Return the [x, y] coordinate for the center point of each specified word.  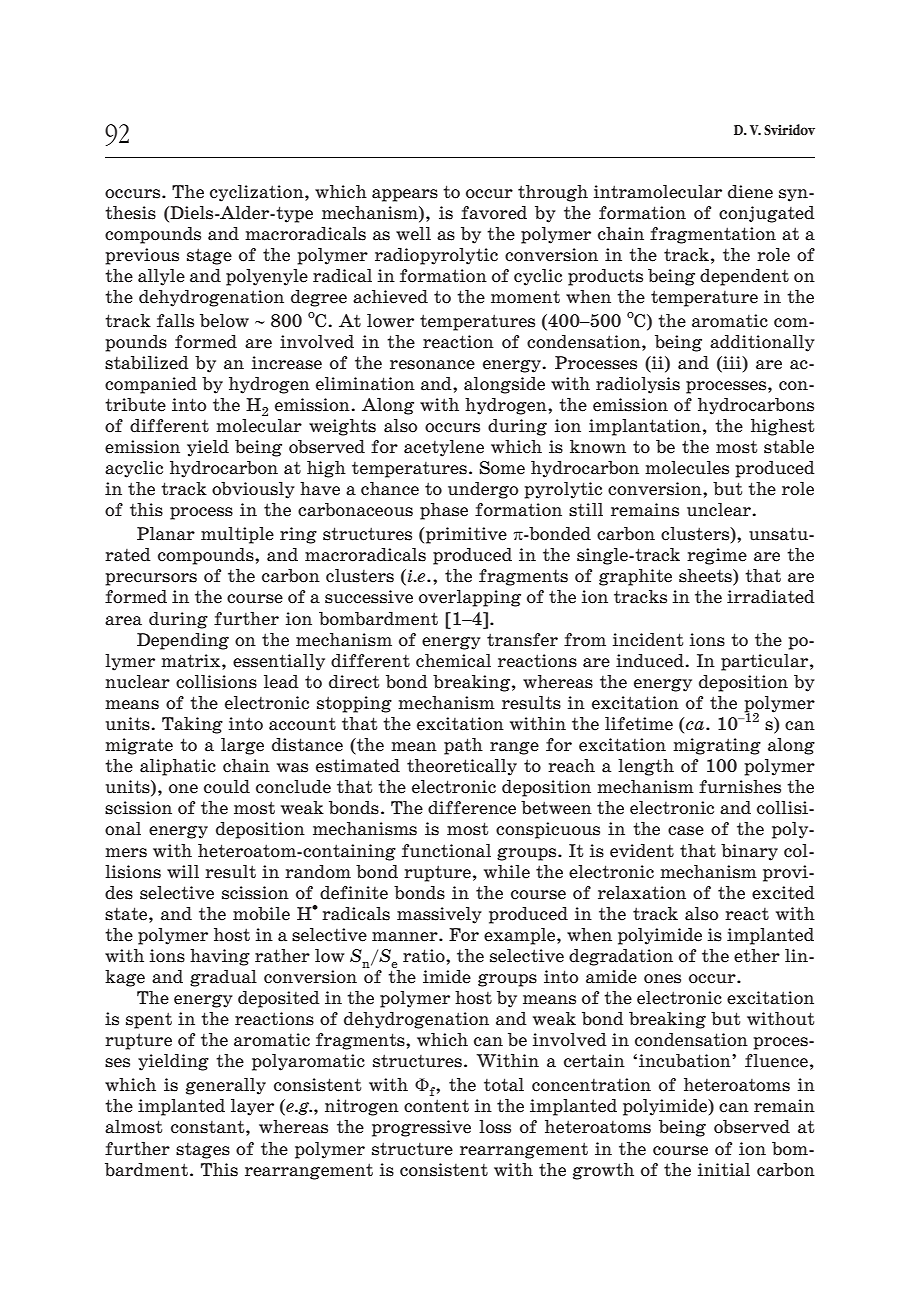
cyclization [258, 193]
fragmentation [713, 235]
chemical [453, 661]
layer [252, 1107]
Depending [183, 641]
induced [650, 661]
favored [494, 213]
